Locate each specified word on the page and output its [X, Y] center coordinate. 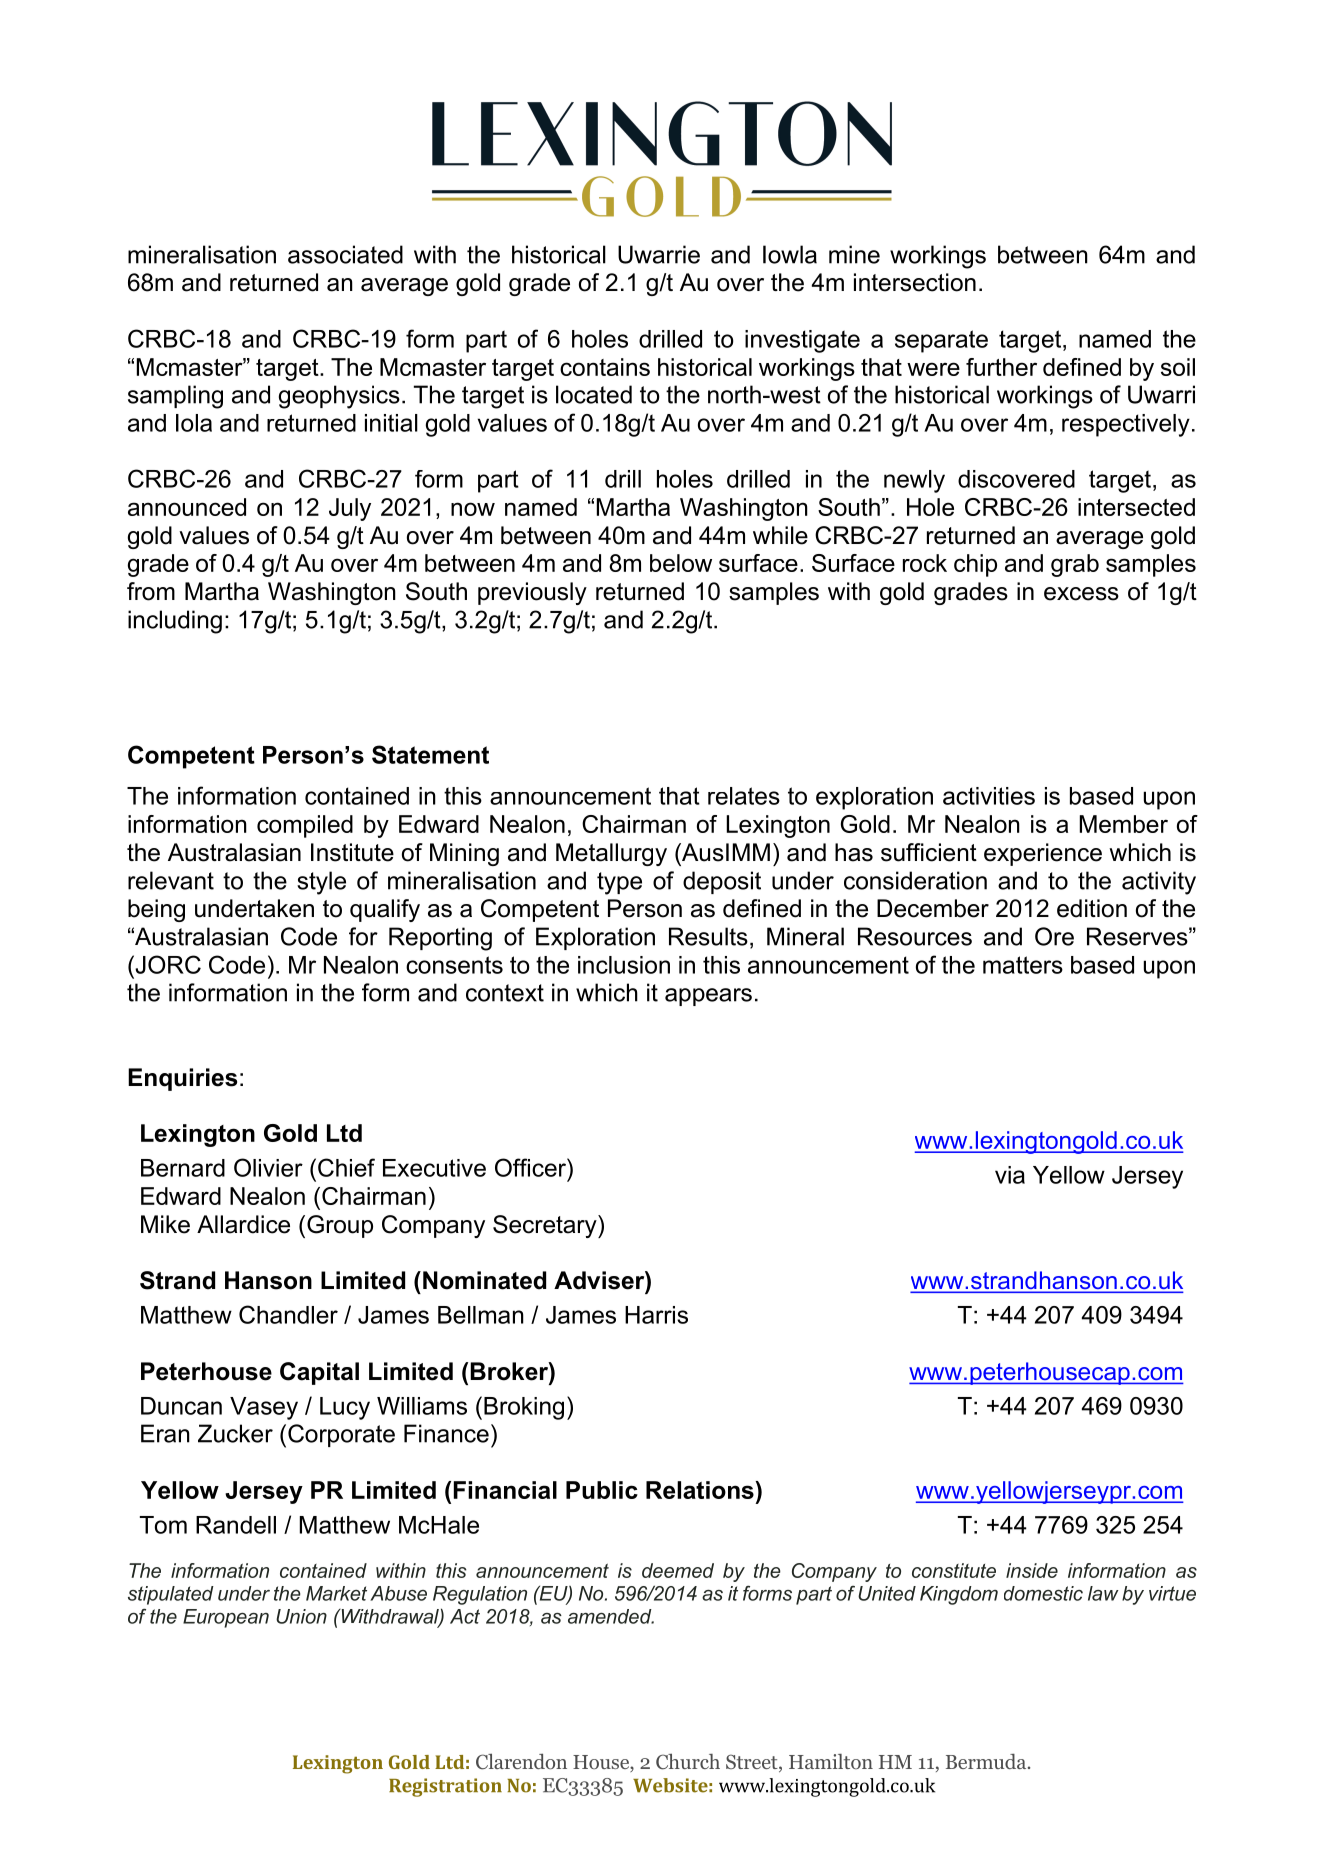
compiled [305, 826]
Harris [656, 1315]
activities [989, 796]
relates [744, 796]
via [1010, 1175]
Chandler [288, 1314]
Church [688, 1761]
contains [605, 367]
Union [301, 1616]
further [1001, 367]
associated [345, 254]
